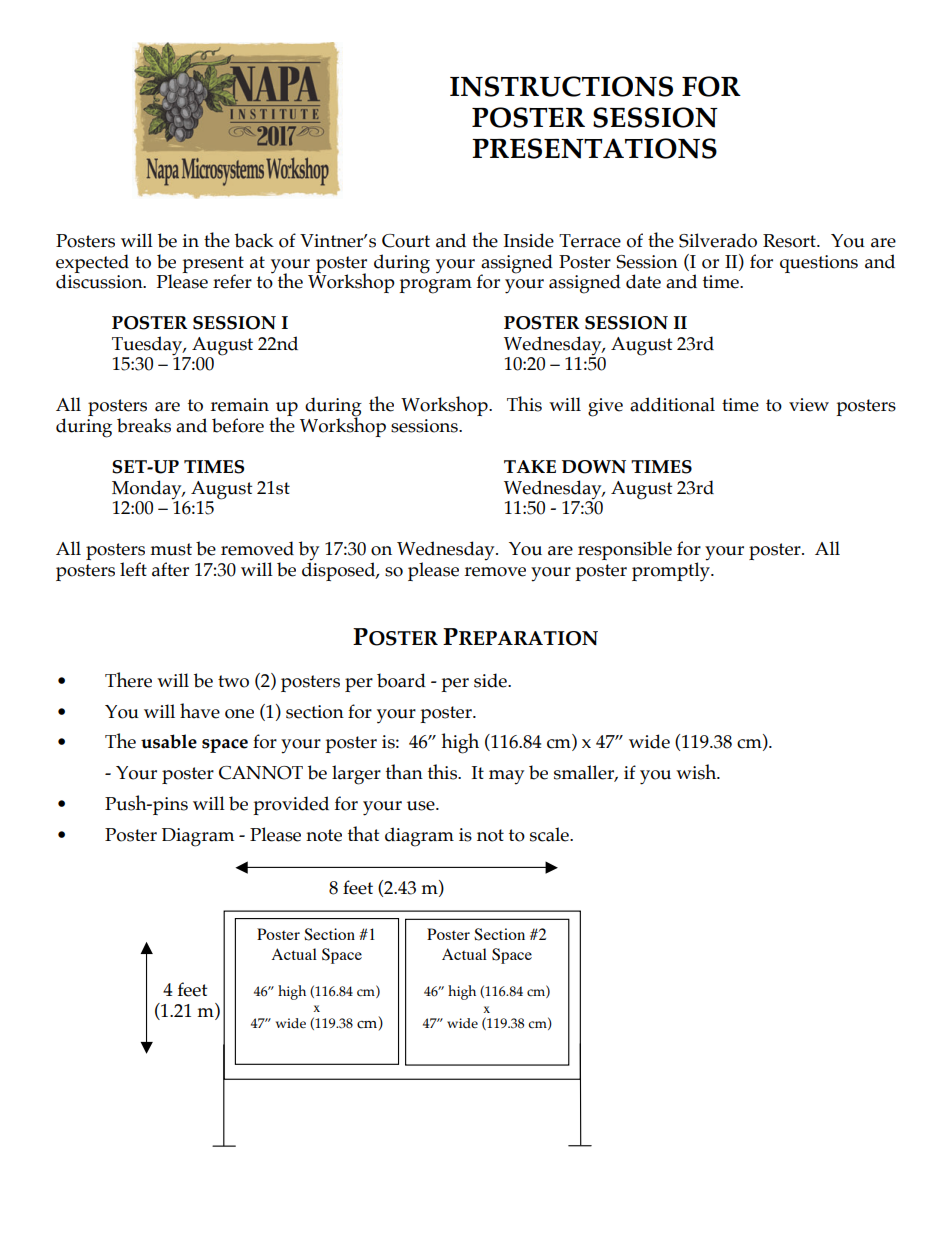 This screenshot has height=1233, width=952. What do you see at coordinates (254, 240) in the screenshot?
I see `back` at bounding box center [254, 240].
